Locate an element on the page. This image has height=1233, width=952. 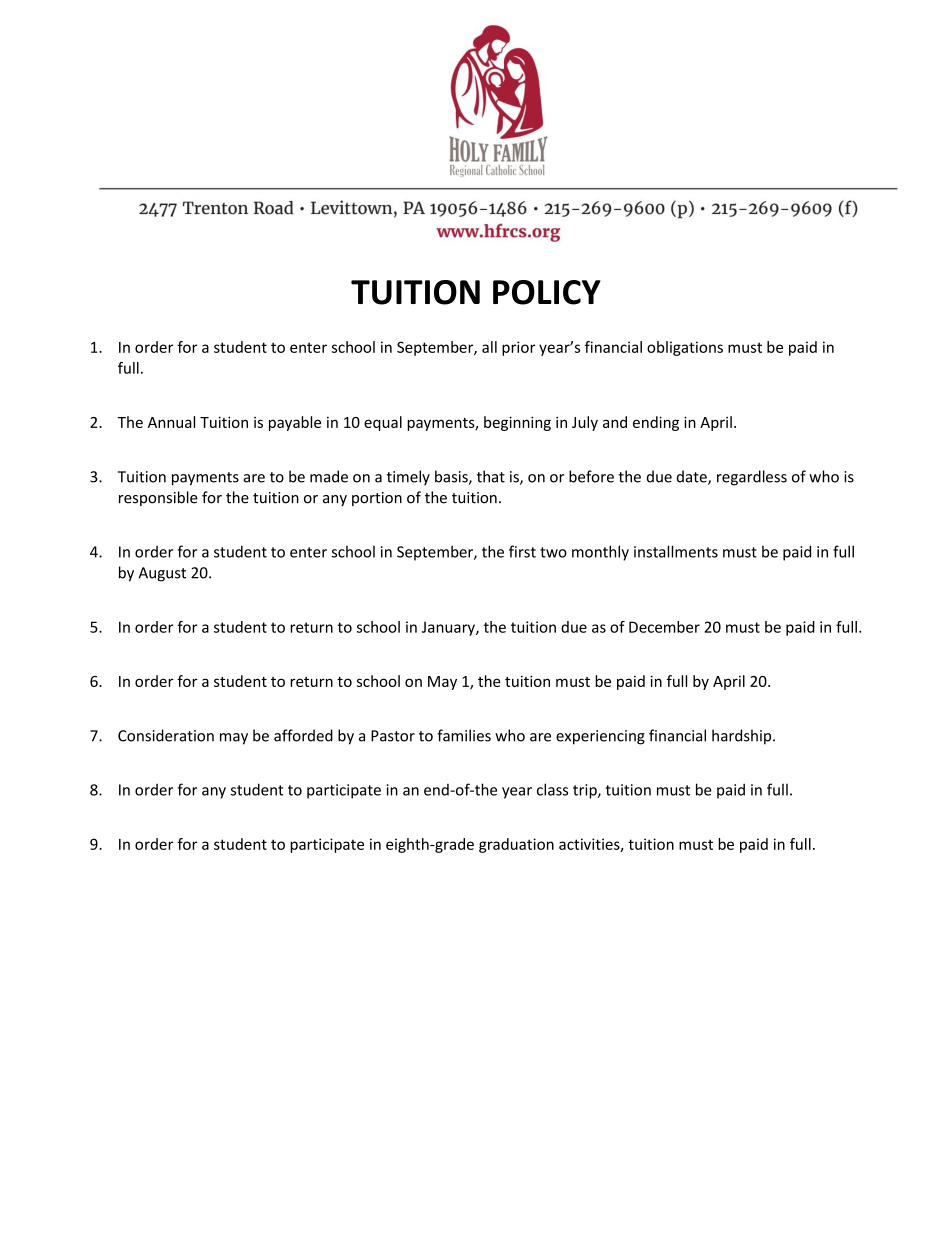
POLICY is located at coordinates (547, 292).
